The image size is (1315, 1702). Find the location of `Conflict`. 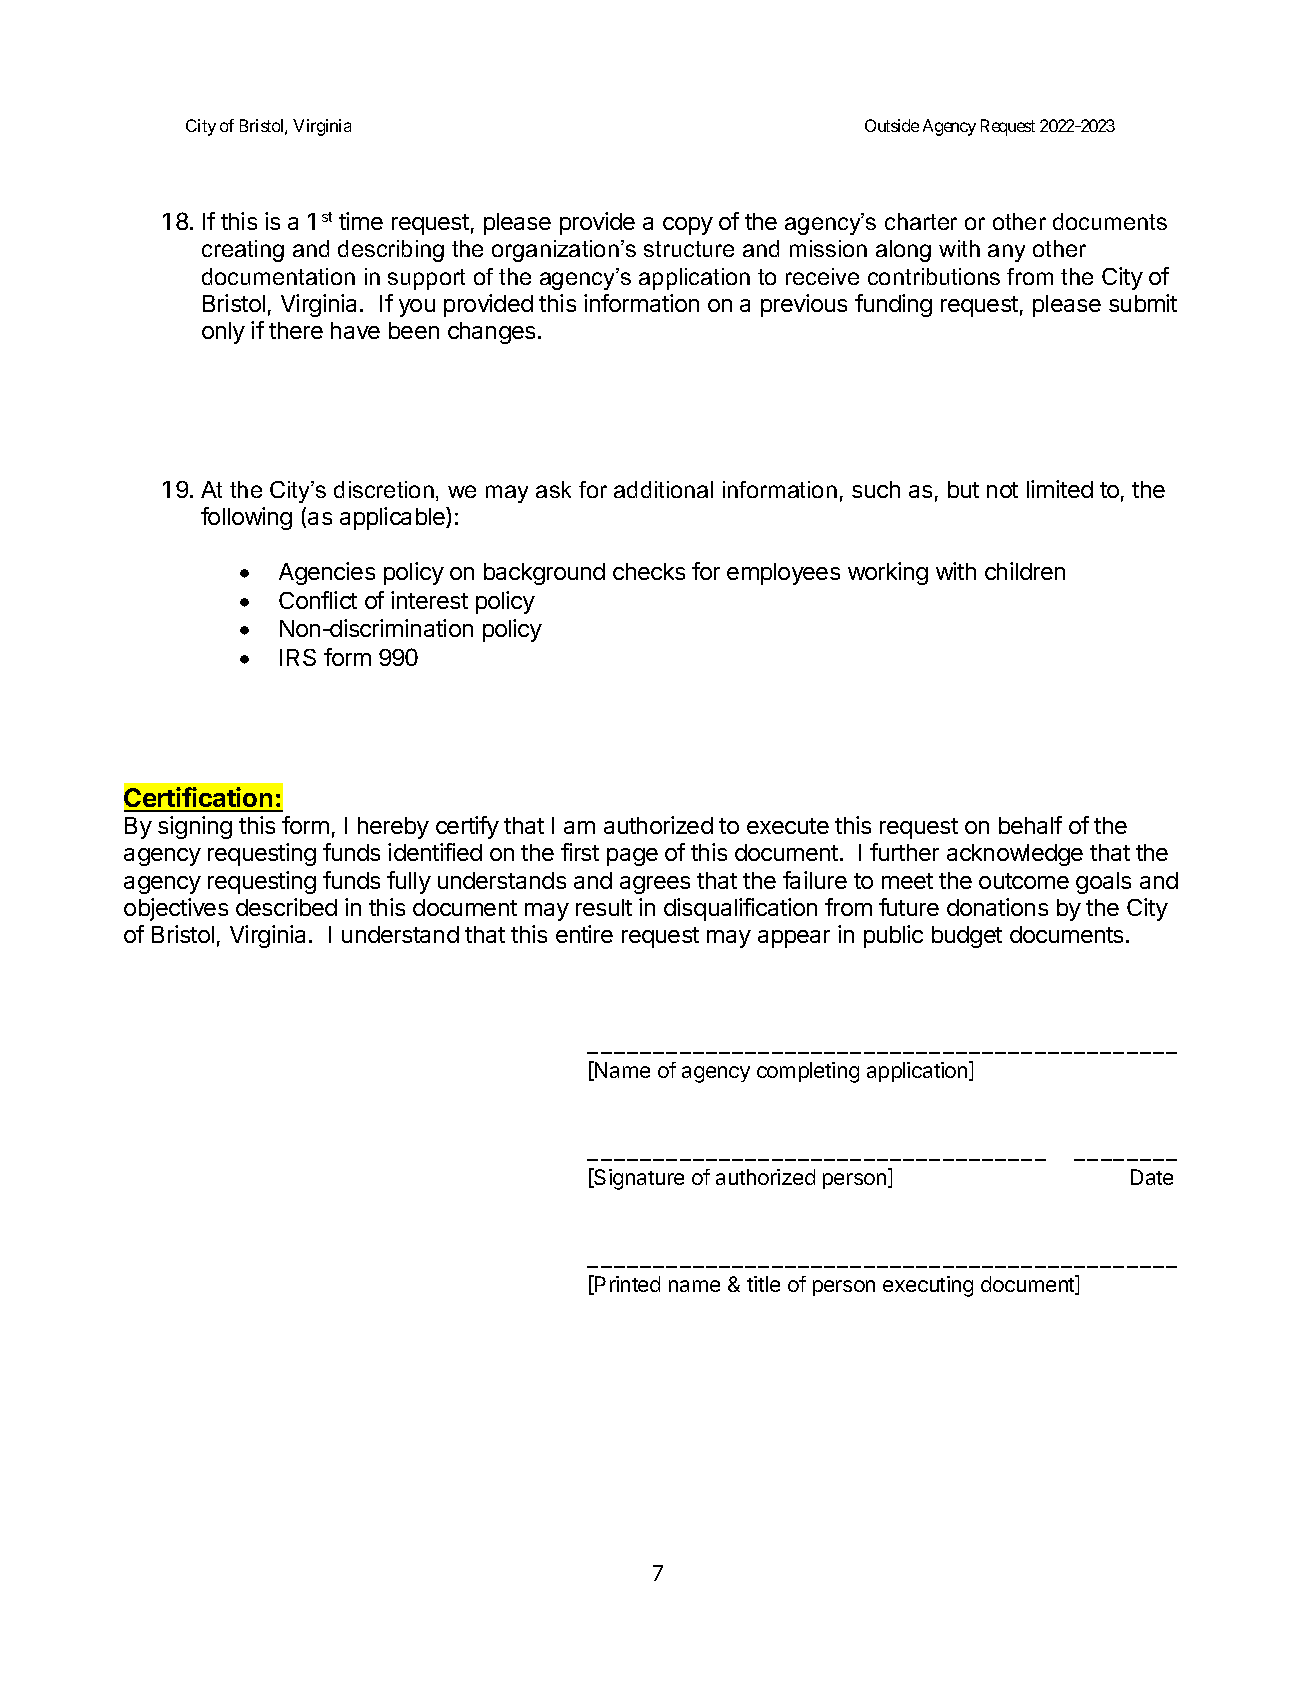

Conflict is located at coordinates (318, 600).
